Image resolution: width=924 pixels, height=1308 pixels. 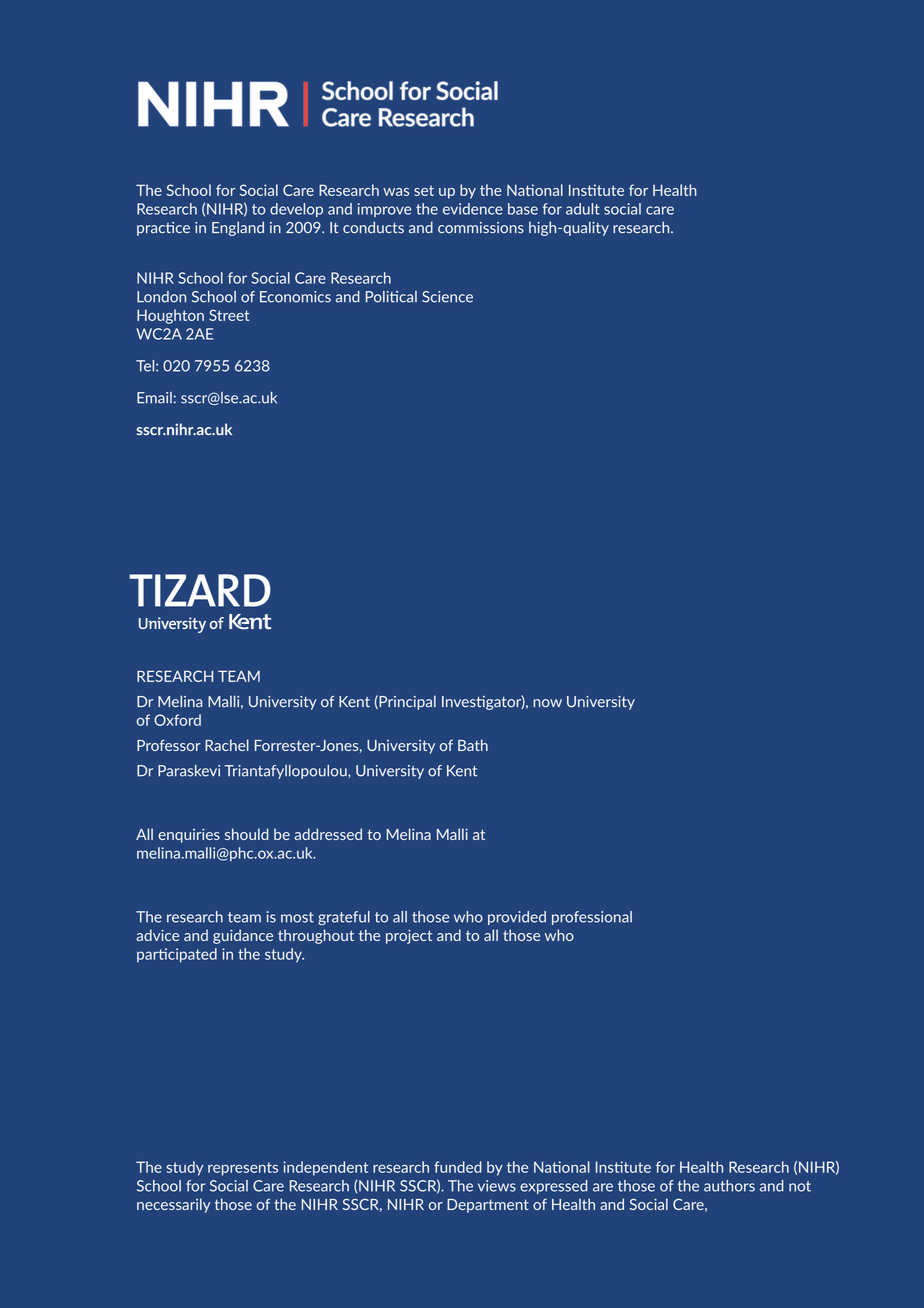 I want to click on represents, so click(x=243, y=1169).
